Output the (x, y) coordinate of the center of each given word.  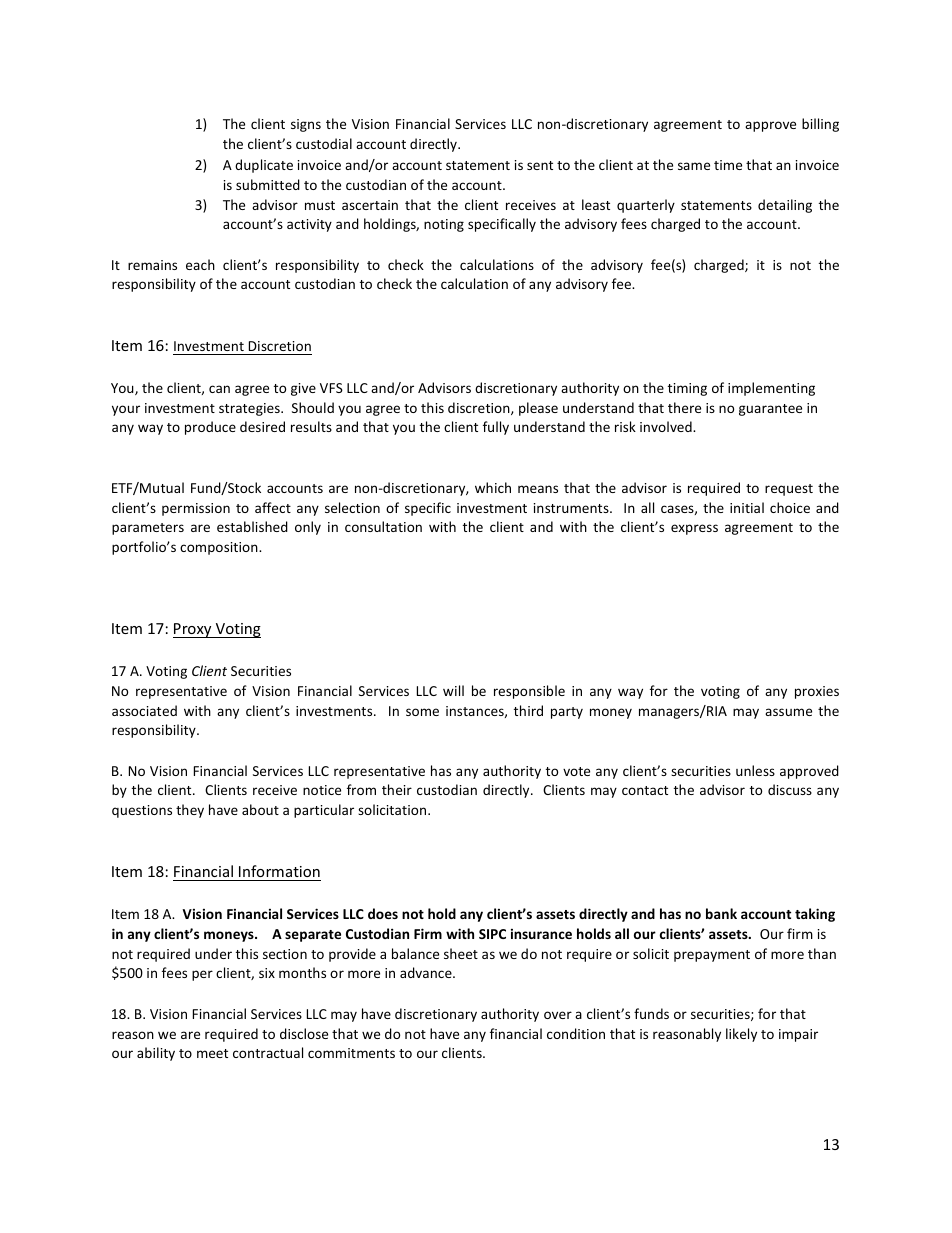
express (694, 529)
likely (741, 1035)
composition (220, 548)
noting (444, 225)
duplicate (264, 166)
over (558, 1015)
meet (212, 1053)
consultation (383, 526)
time (728, 165)
